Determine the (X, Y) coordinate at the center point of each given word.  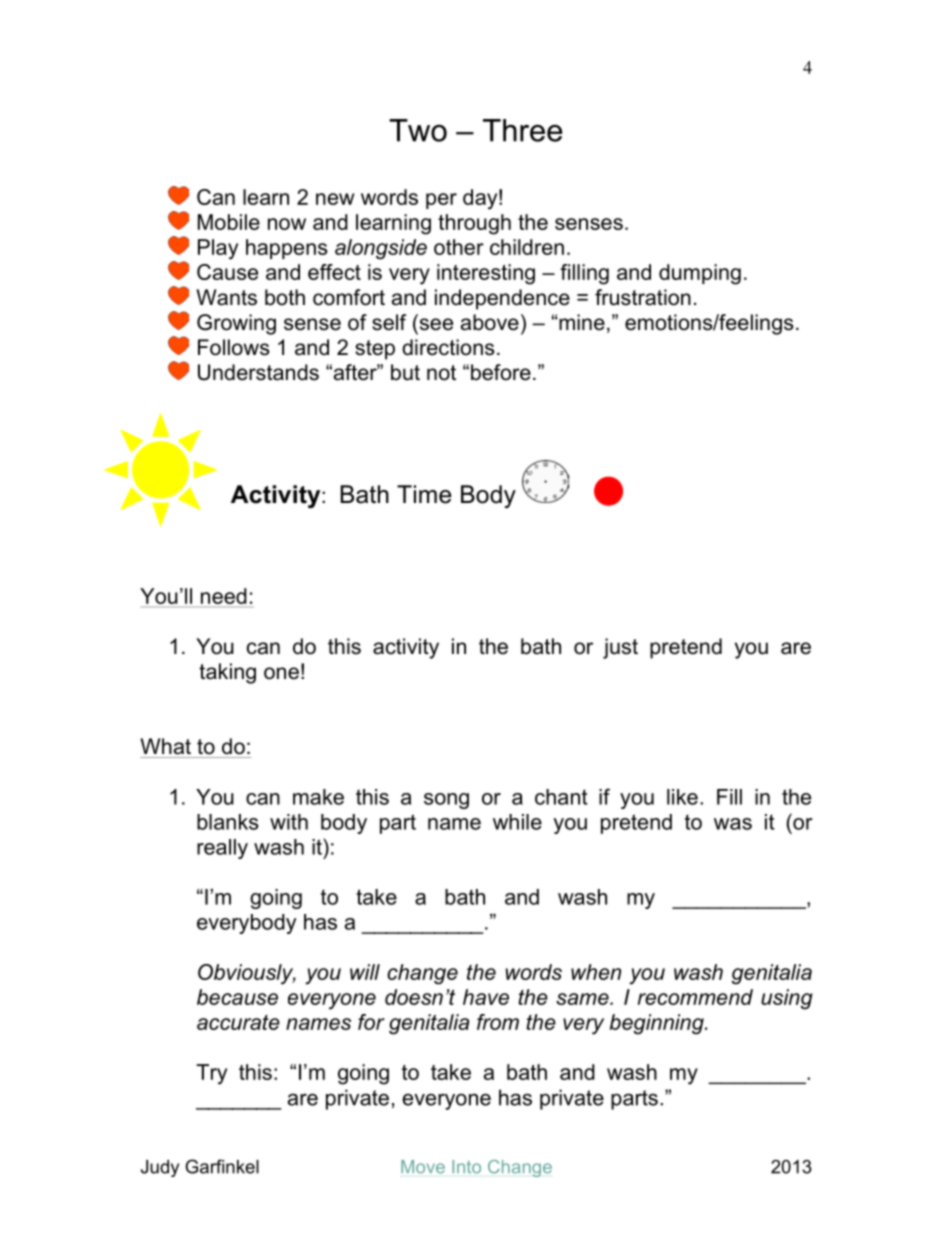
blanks (228, 822)
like (682, 797)
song (446, 801)
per (441, 201)
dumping (700, 274)
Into (466, 1167)
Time (424, 494)
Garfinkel (222, 1166)
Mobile (229, 222)
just (620, 648)
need (224, 597)
